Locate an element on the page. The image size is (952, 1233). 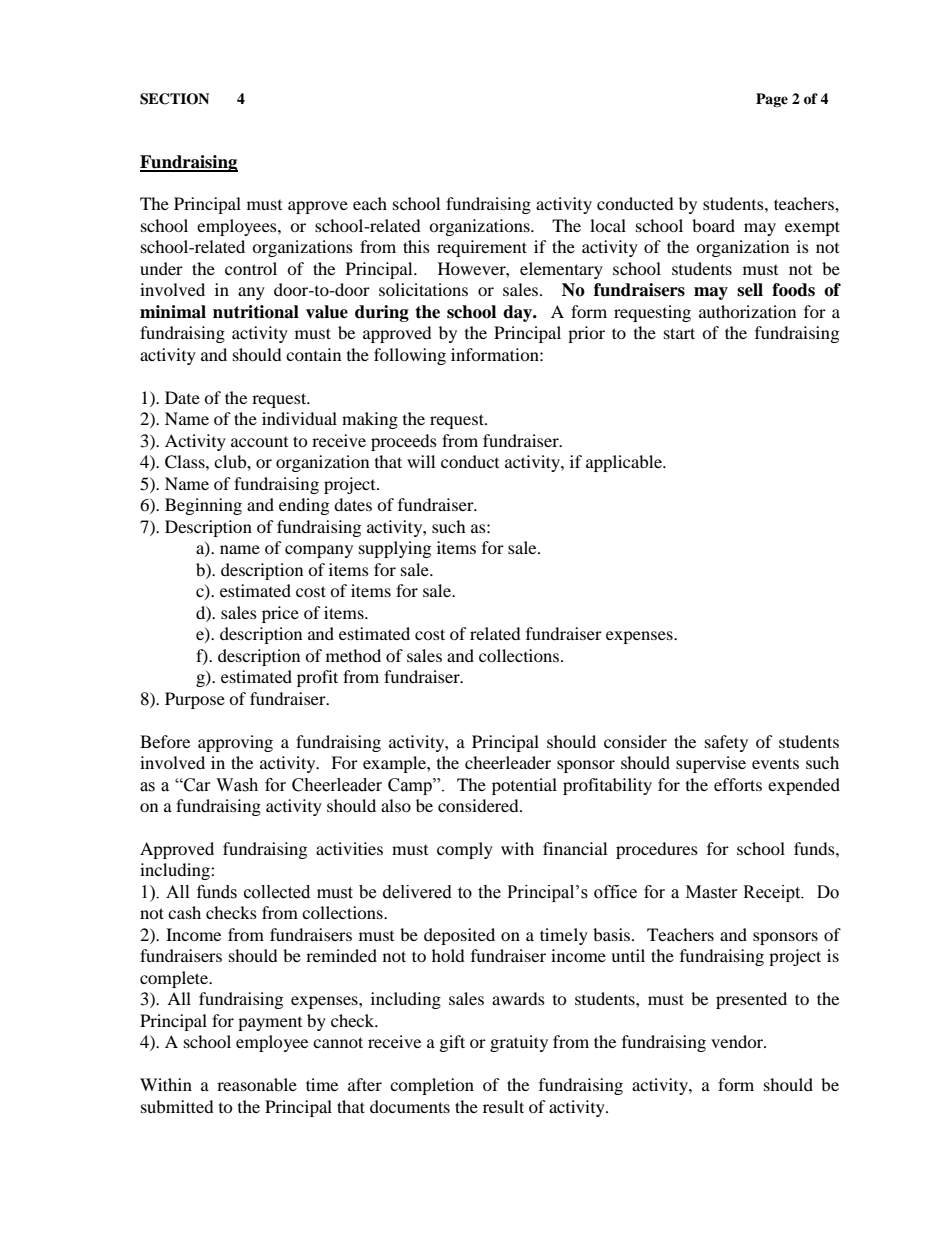
SECTION is located at coordinates (174, 99).
